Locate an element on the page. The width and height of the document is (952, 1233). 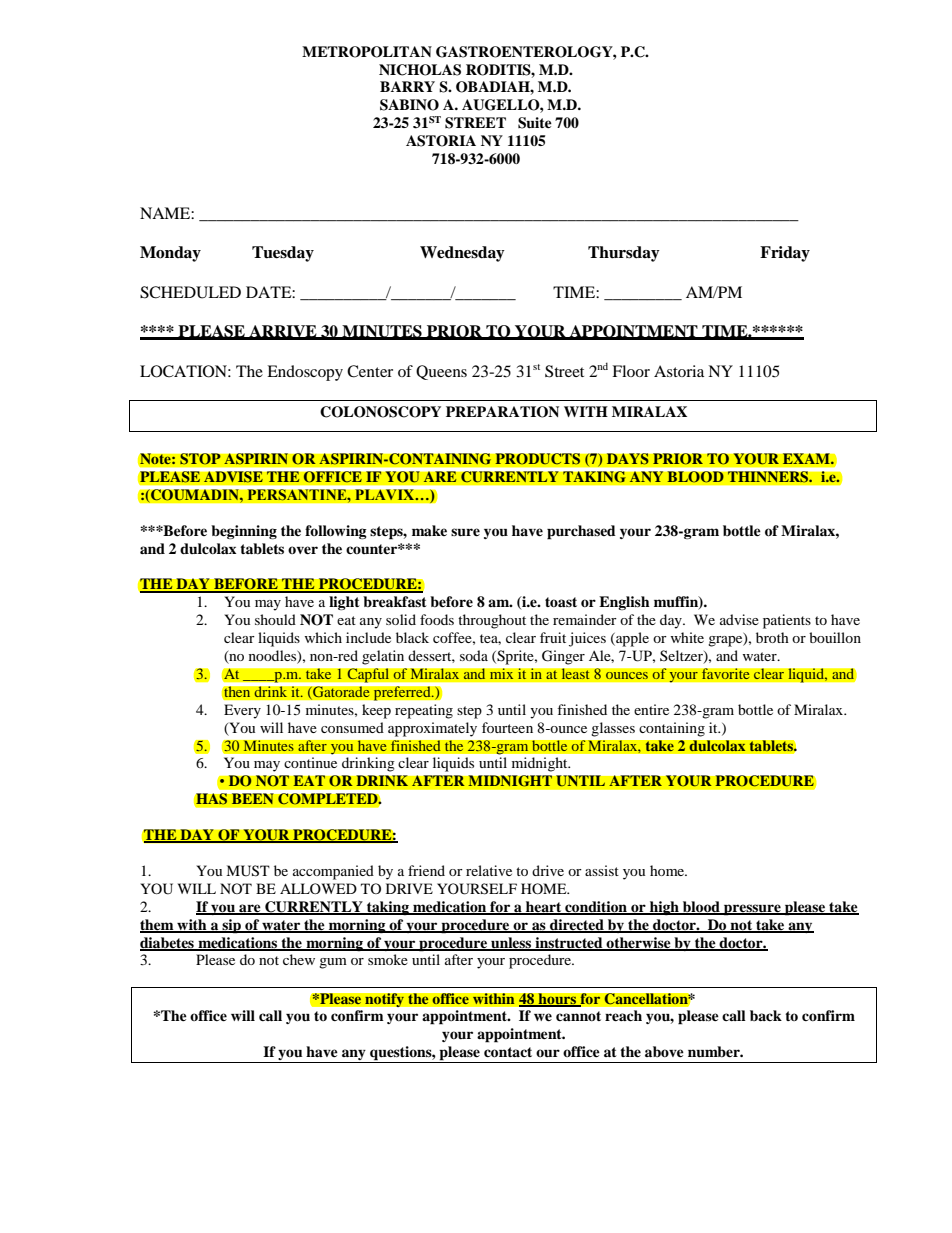
entire is located at coordinates (651, 709).
